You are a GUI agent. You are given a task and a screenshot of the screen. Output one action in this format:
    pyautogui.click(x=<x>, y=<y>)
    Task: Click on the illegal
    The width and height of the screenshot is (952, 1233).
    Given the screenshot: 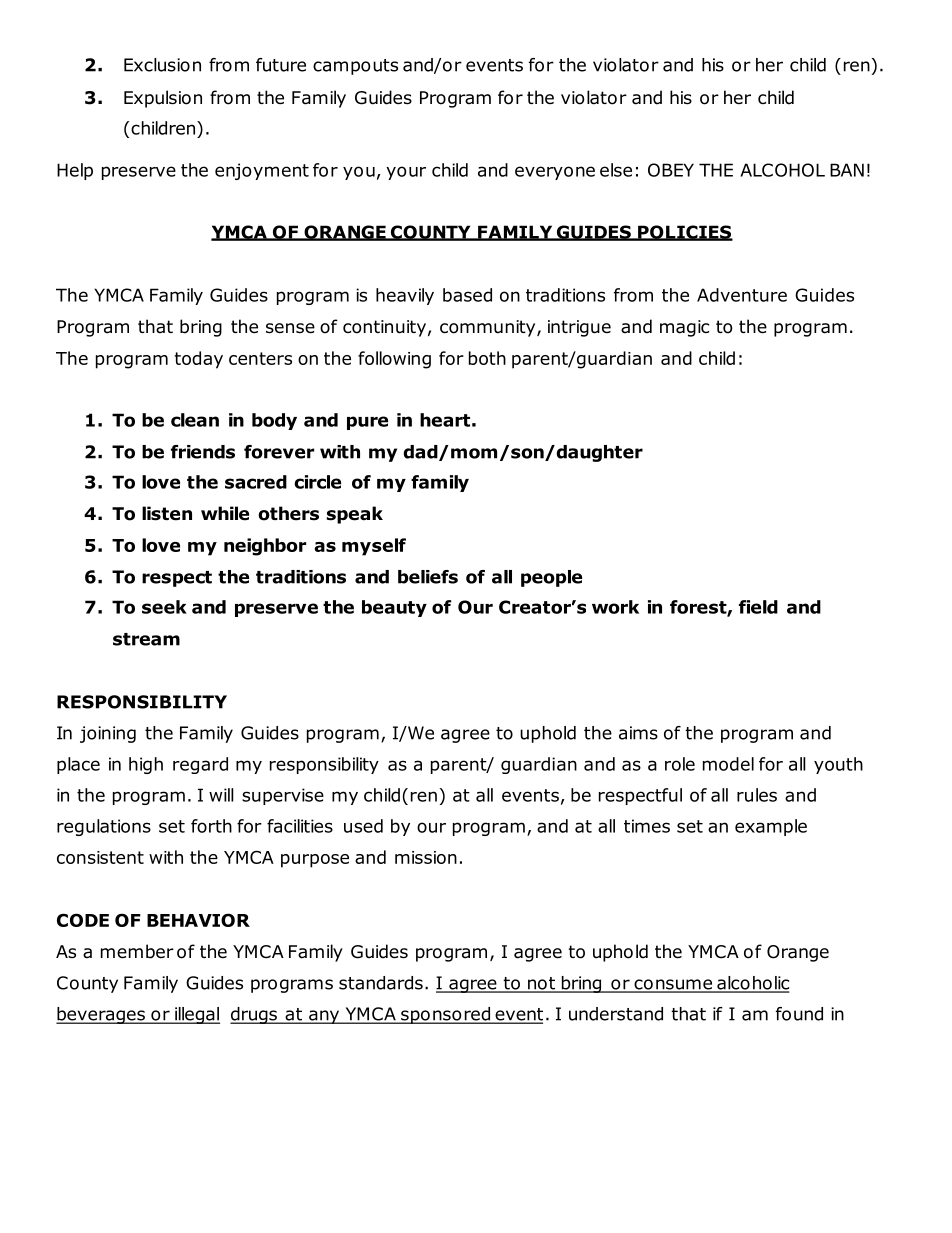 What is the action you would take?
    pyautogui.click(x=196, y=1015)
